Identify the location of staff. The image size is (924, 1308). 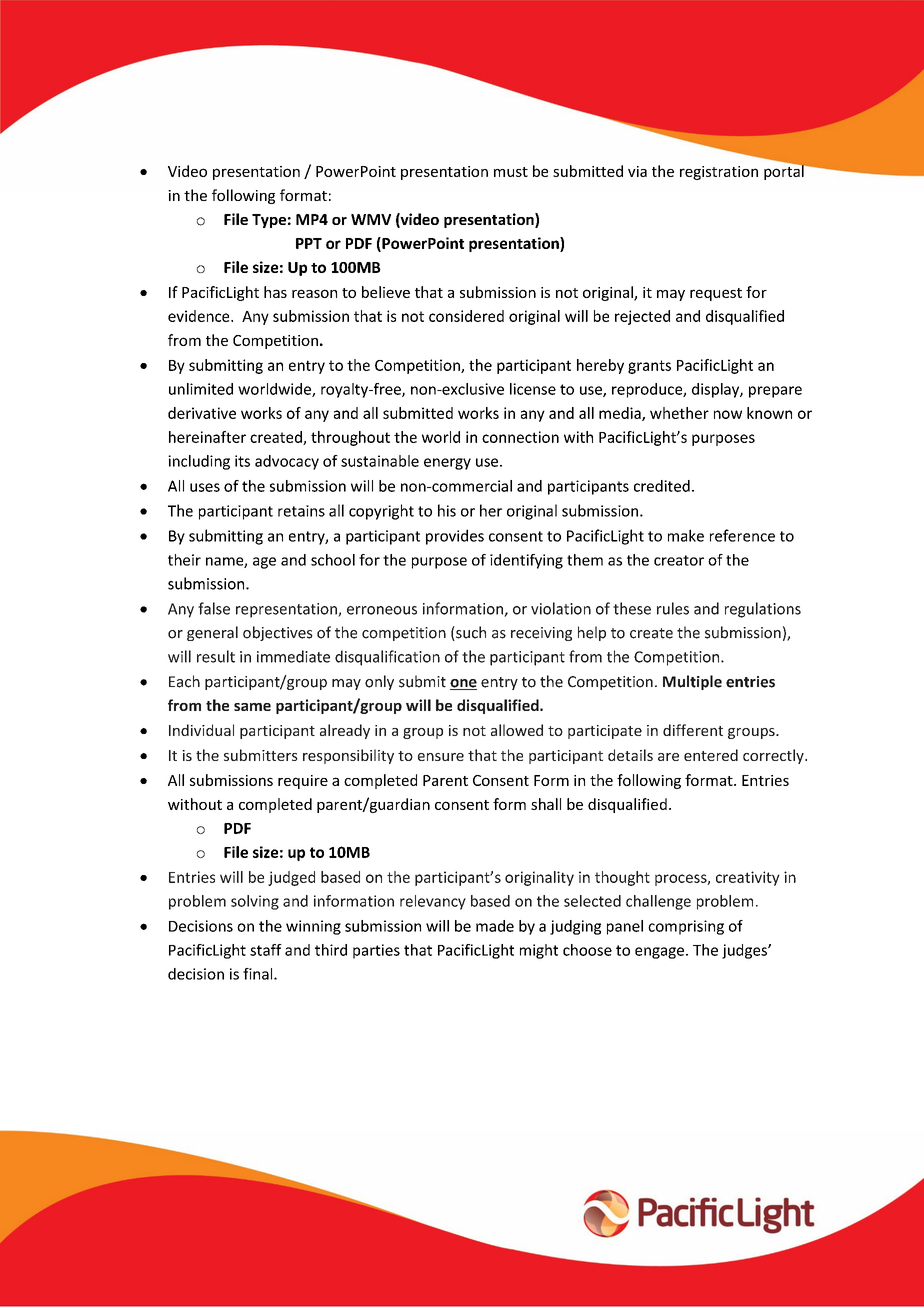
(266, 950).
